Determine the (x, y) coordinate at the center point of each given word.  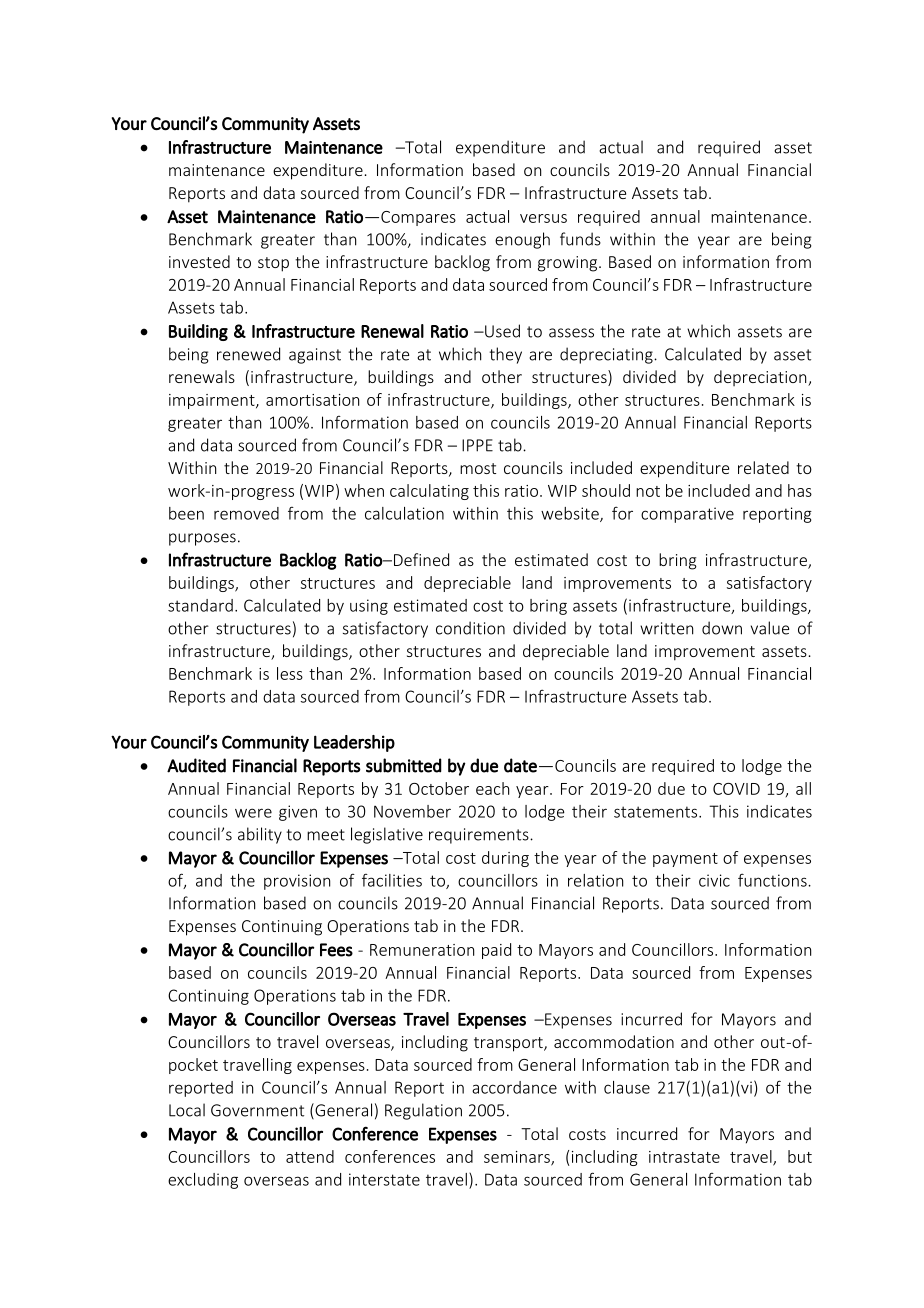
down (722, 628)
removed (246, 513)
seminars (518, 1158)
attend (310, 1156)
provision (297, 882)
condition (470, 628)
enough (522, 240)
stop (273, 264)
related (763, 467)
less (290, 673)
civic (714, 880)
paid (496, 951)
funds (580, 239)
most (478, 468)
